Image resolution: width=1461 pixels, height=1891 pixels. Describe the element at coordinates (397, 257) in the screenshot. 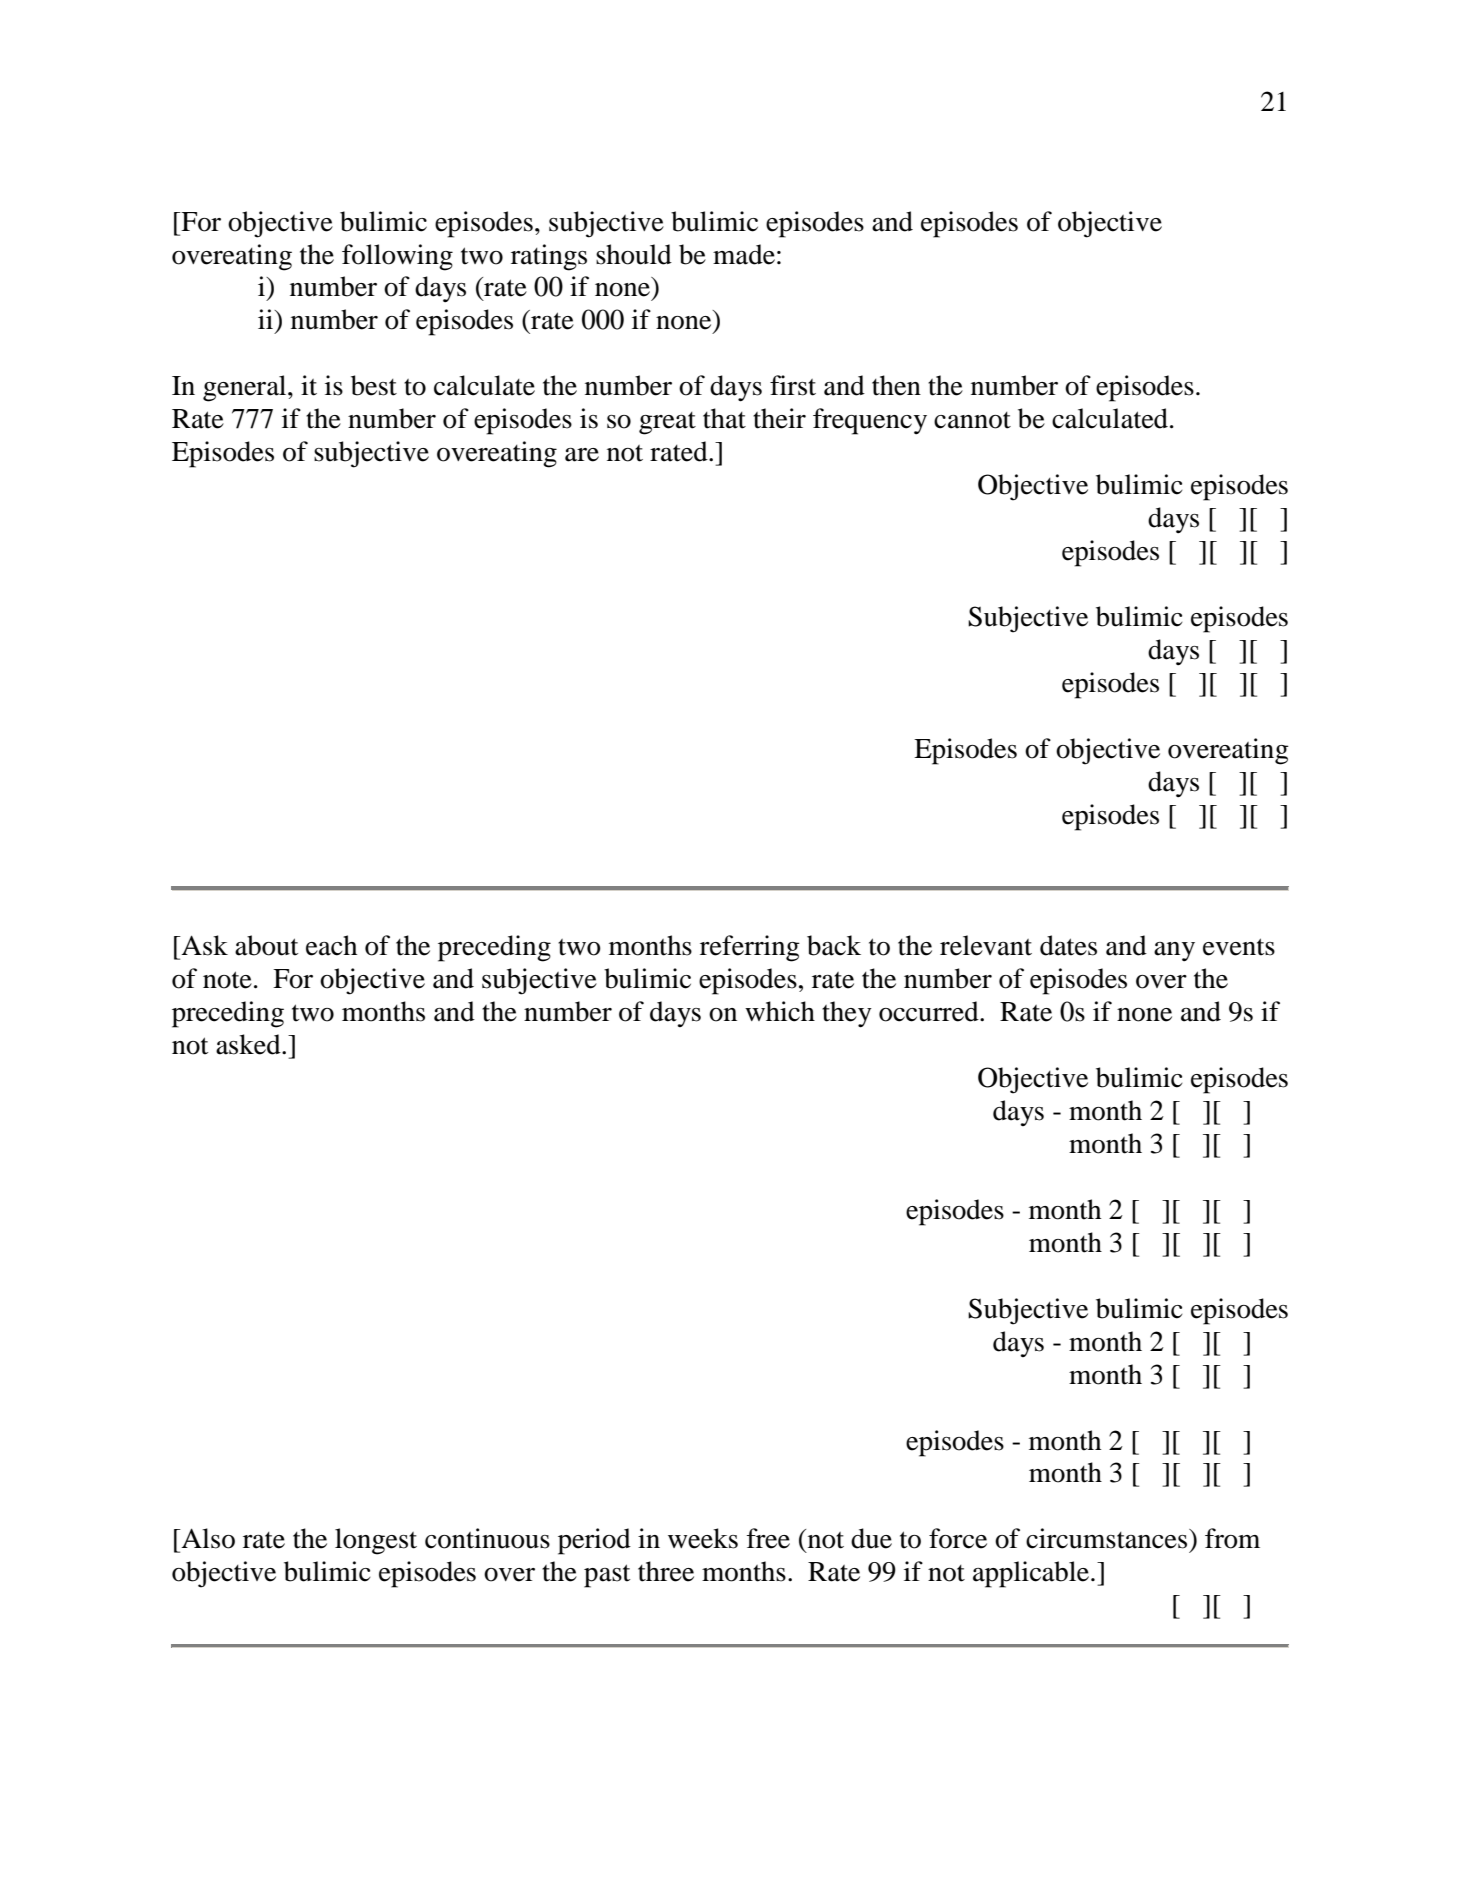

I see `following` at that location.
